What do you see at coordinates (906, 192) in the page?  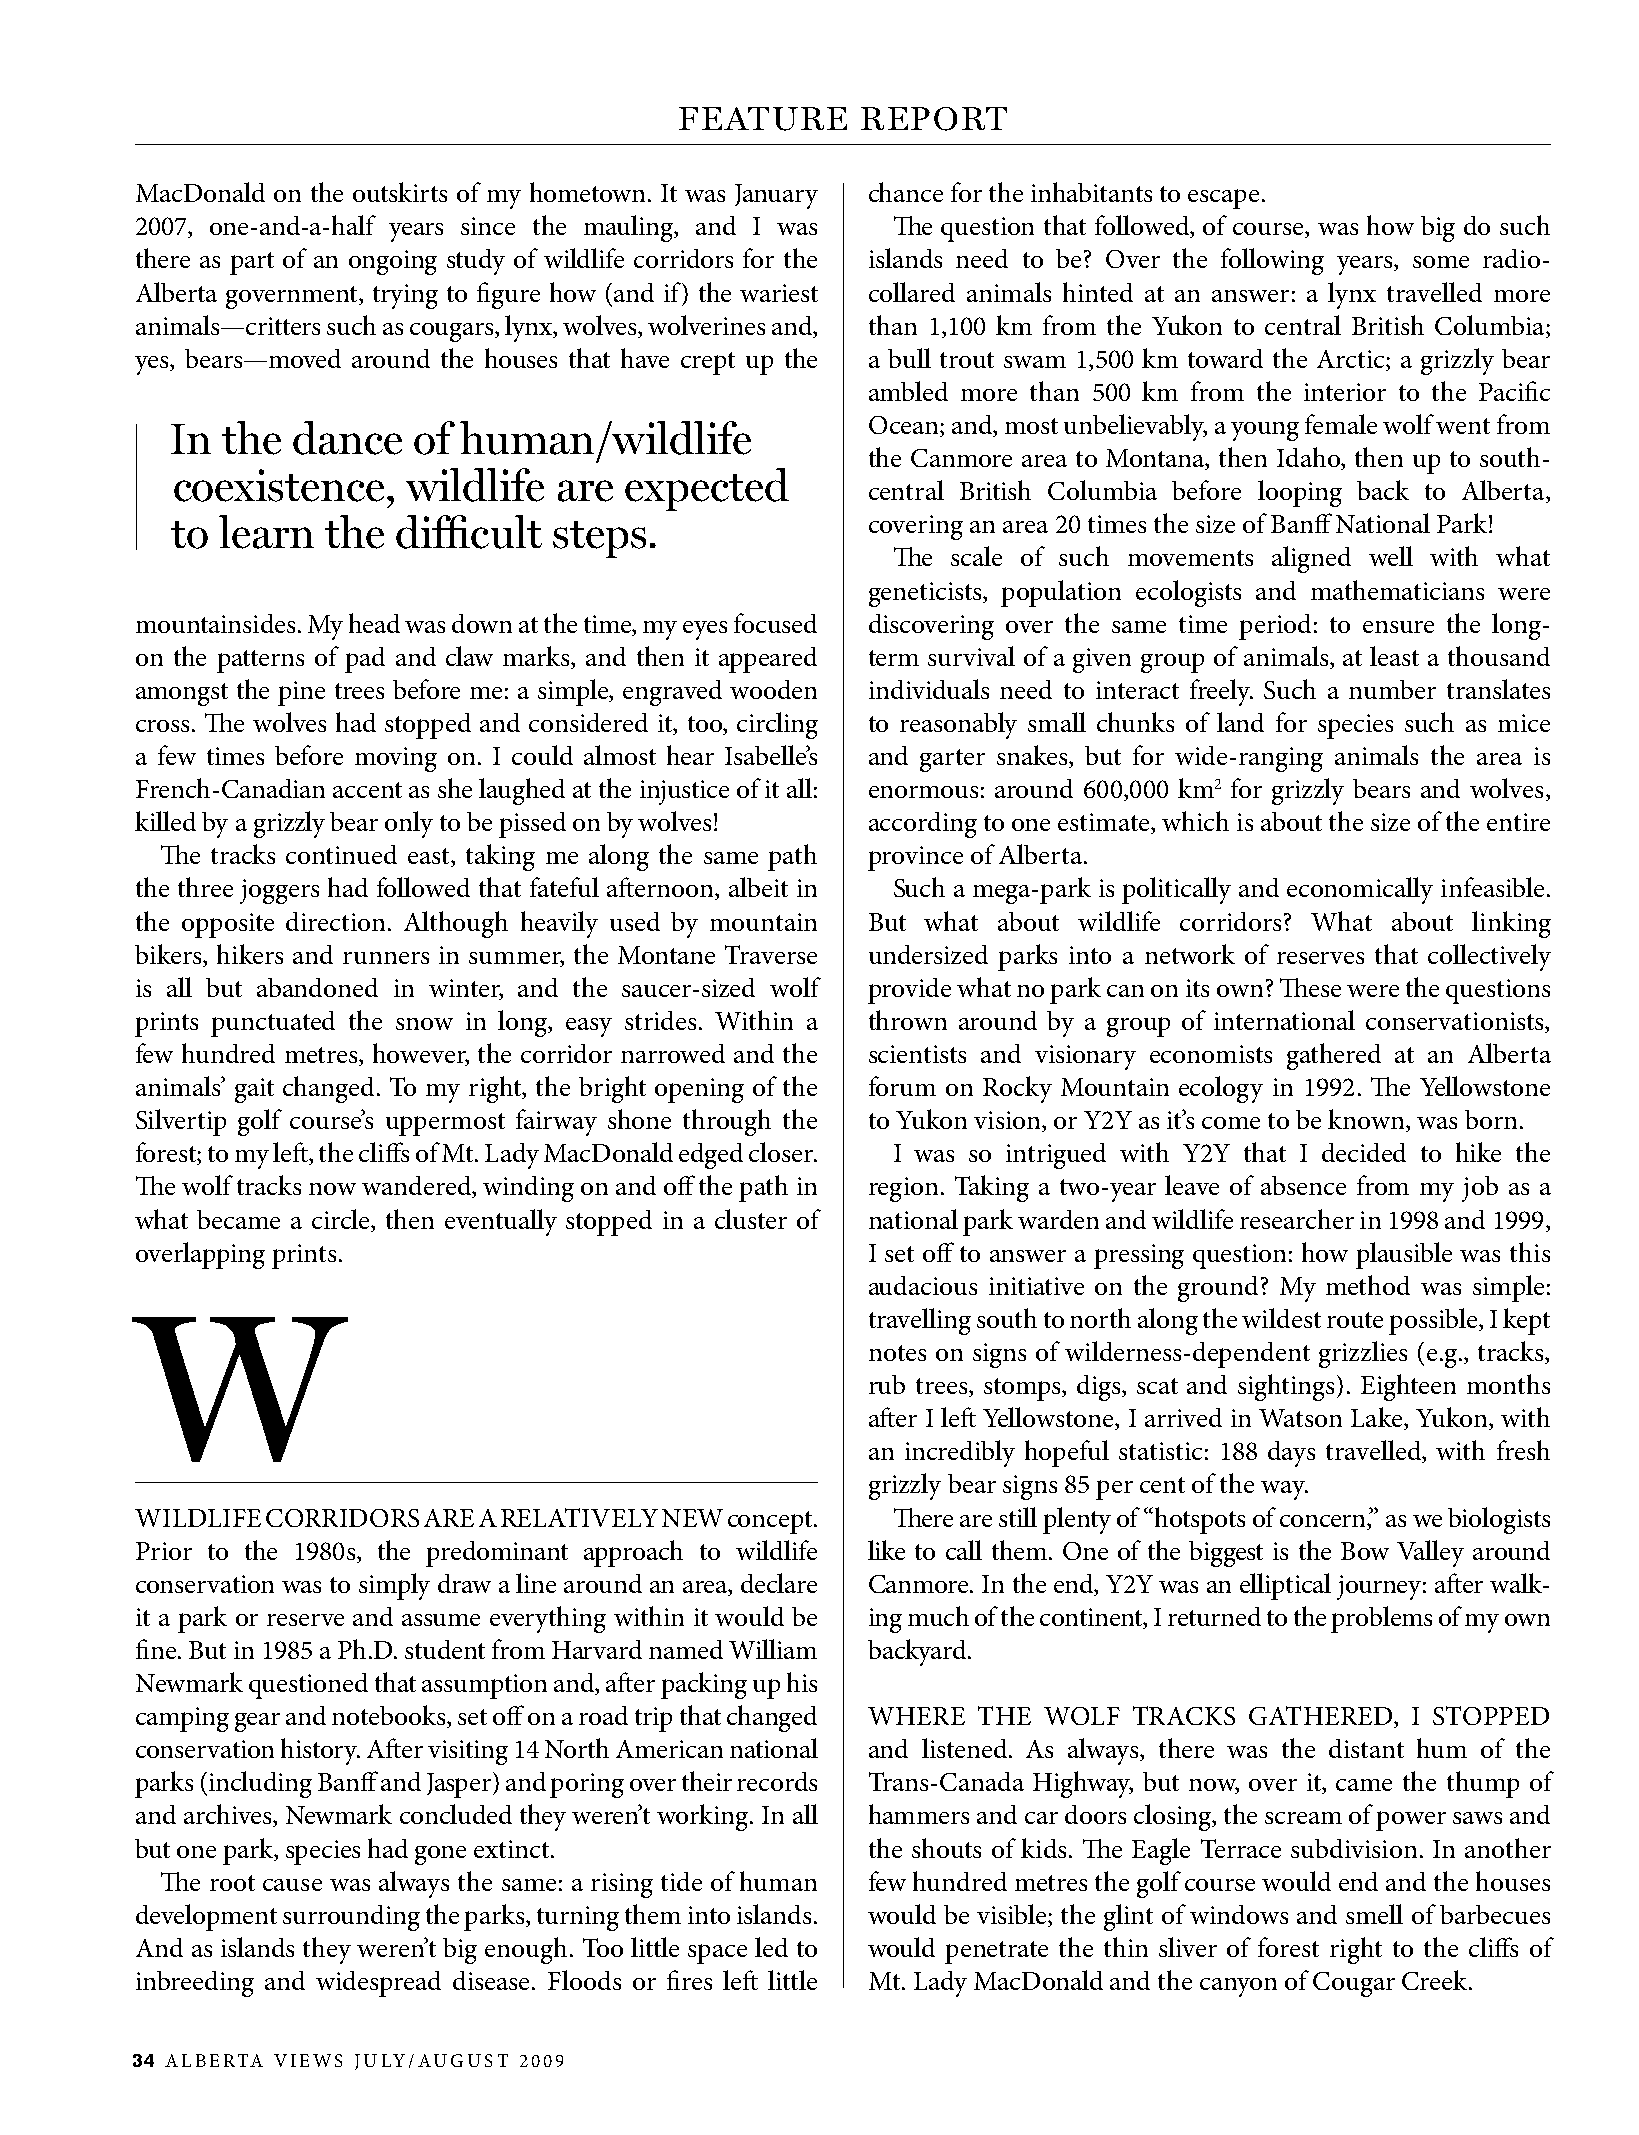 I see `chance` at bounding box center [906, 192].
